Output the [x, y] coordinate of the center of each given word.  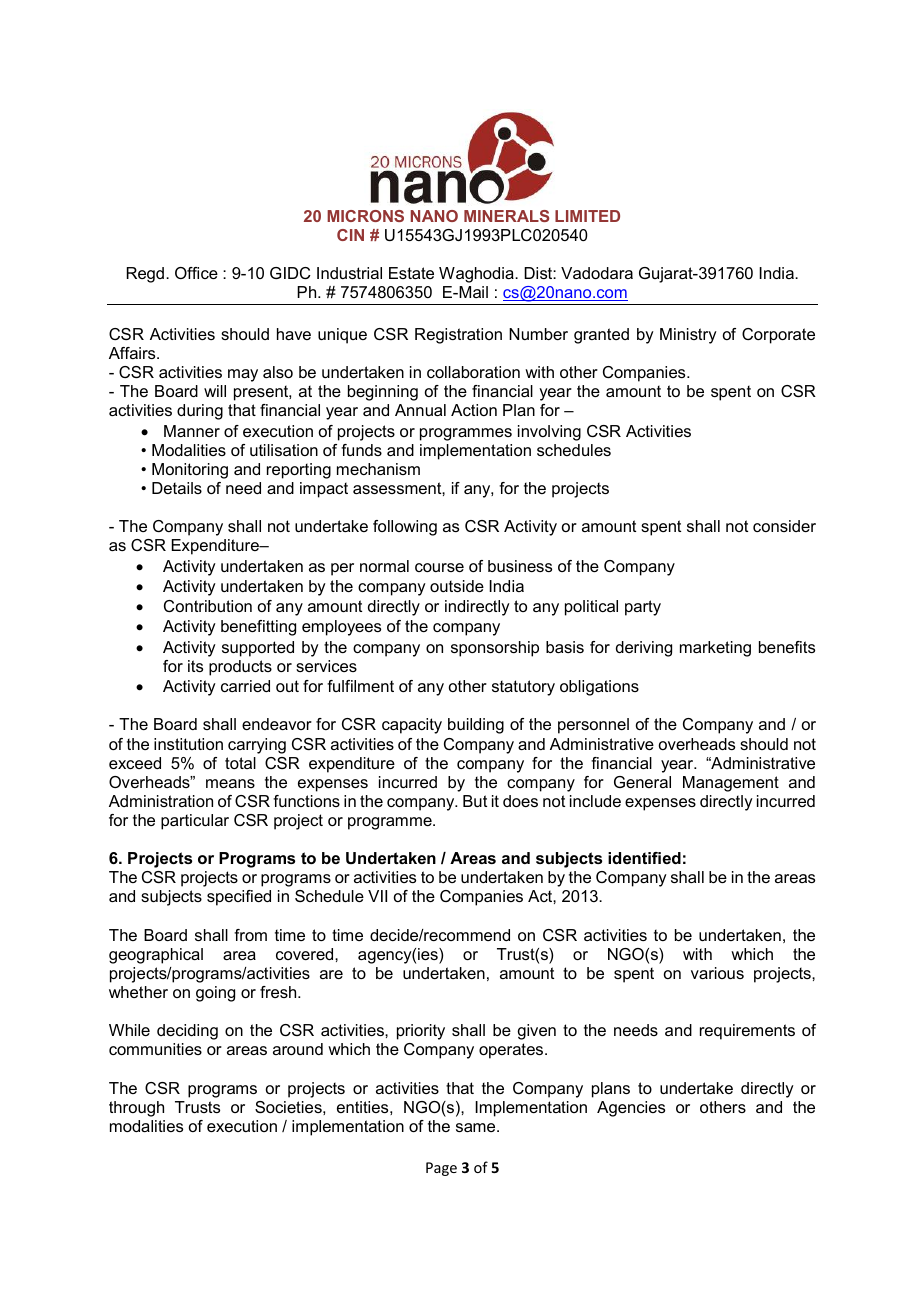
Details [177, 488]
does [520, 801]
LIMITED [587, 216]
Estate [411, 273]
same [477, 1127]
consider [784, 526]
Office [196, 273]
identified [644, 858]
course [439, 567]
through [136, 1109]
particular [195, 822]
